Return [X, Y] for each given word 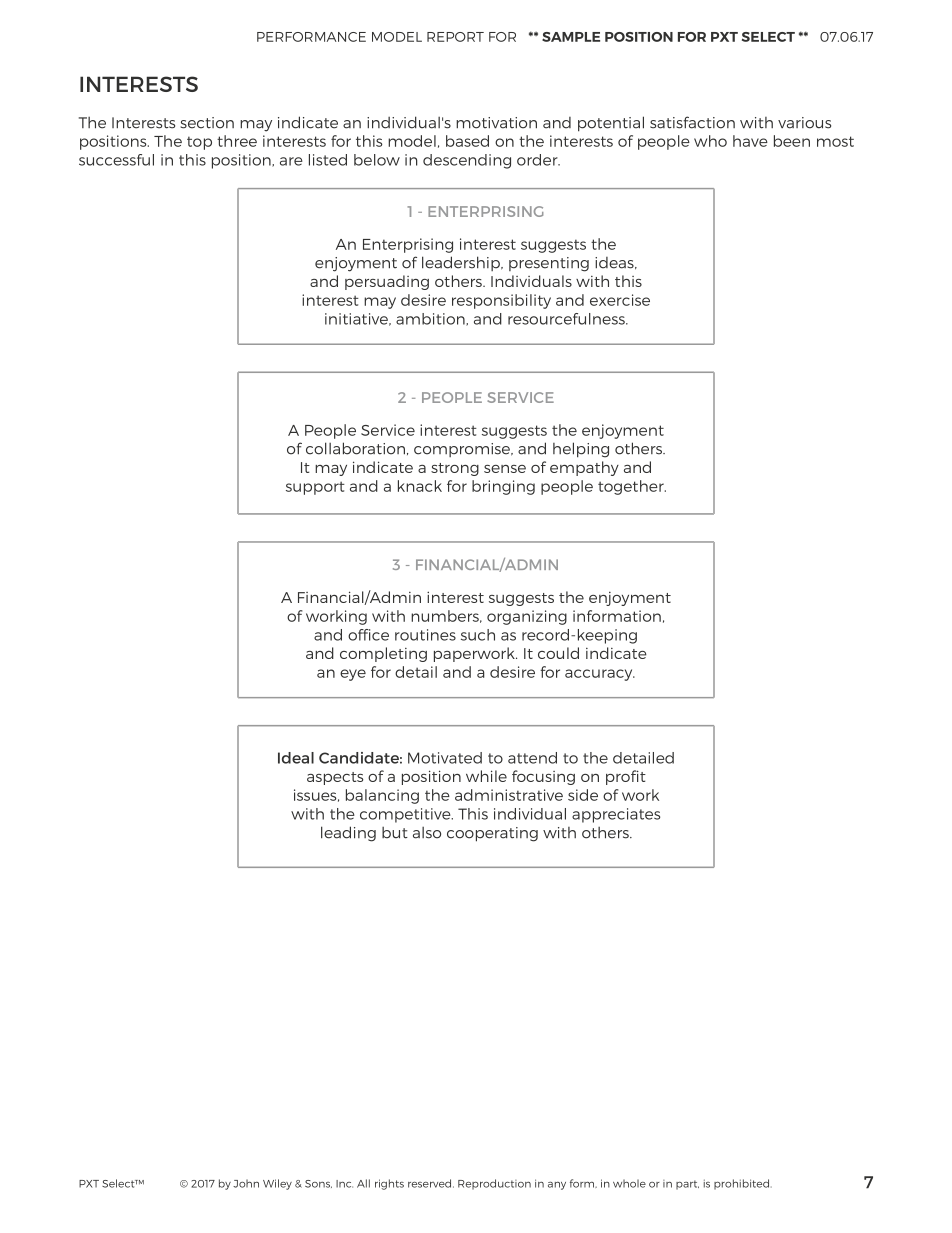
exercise [620, 300]
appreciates [616, 815]
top [199, 143]
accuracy [600, 675]
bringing [503, 487]
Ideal [296, 758]
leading [348, 834]
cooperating [492, 834]
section [207, 123]
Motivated [445, 758]
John [246, 1183]
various [804, 123]
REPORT [455, 37]
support [315, 488]
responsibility [501, 301]
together [632, 487]
